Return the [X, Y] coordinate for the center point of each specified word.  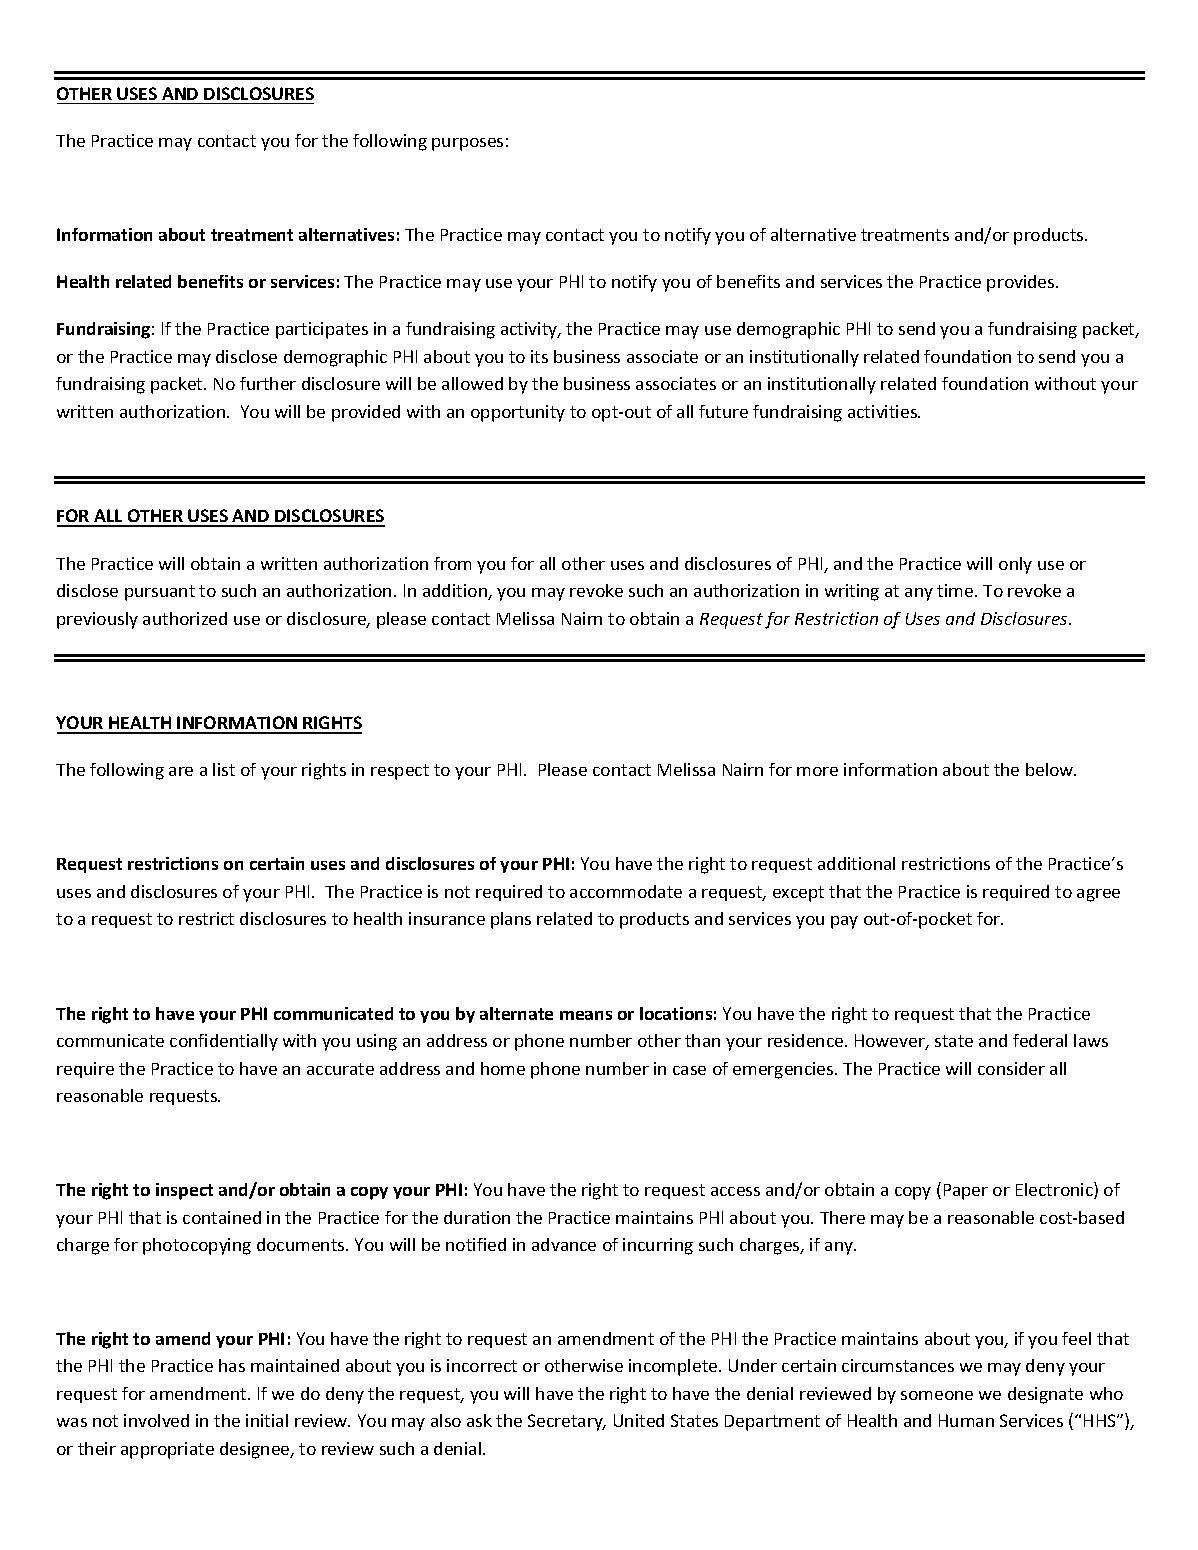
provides [1022, 283]
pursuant [160, 593]
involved [156, 1420]
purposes [467, 144]
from [452, 563]
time [956, 590]
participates [322, 330]
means [586, 1015]
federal [1040, 1040]
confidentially [224, 1042]
